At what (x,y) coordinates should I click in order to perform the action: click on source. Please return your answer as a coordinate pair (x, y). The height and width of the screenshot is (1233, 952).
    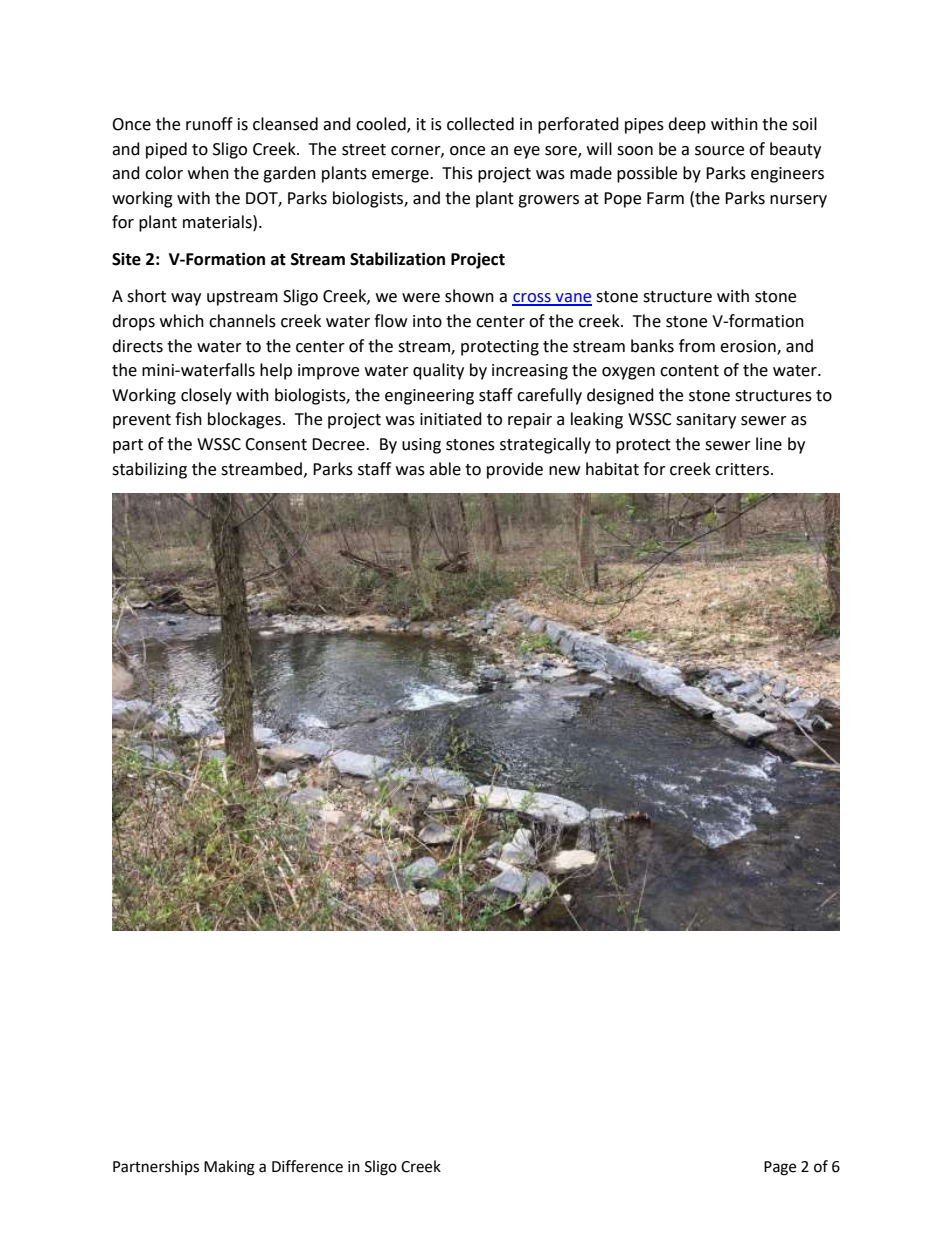
    Looking at the image, I should click on (719, 151).
